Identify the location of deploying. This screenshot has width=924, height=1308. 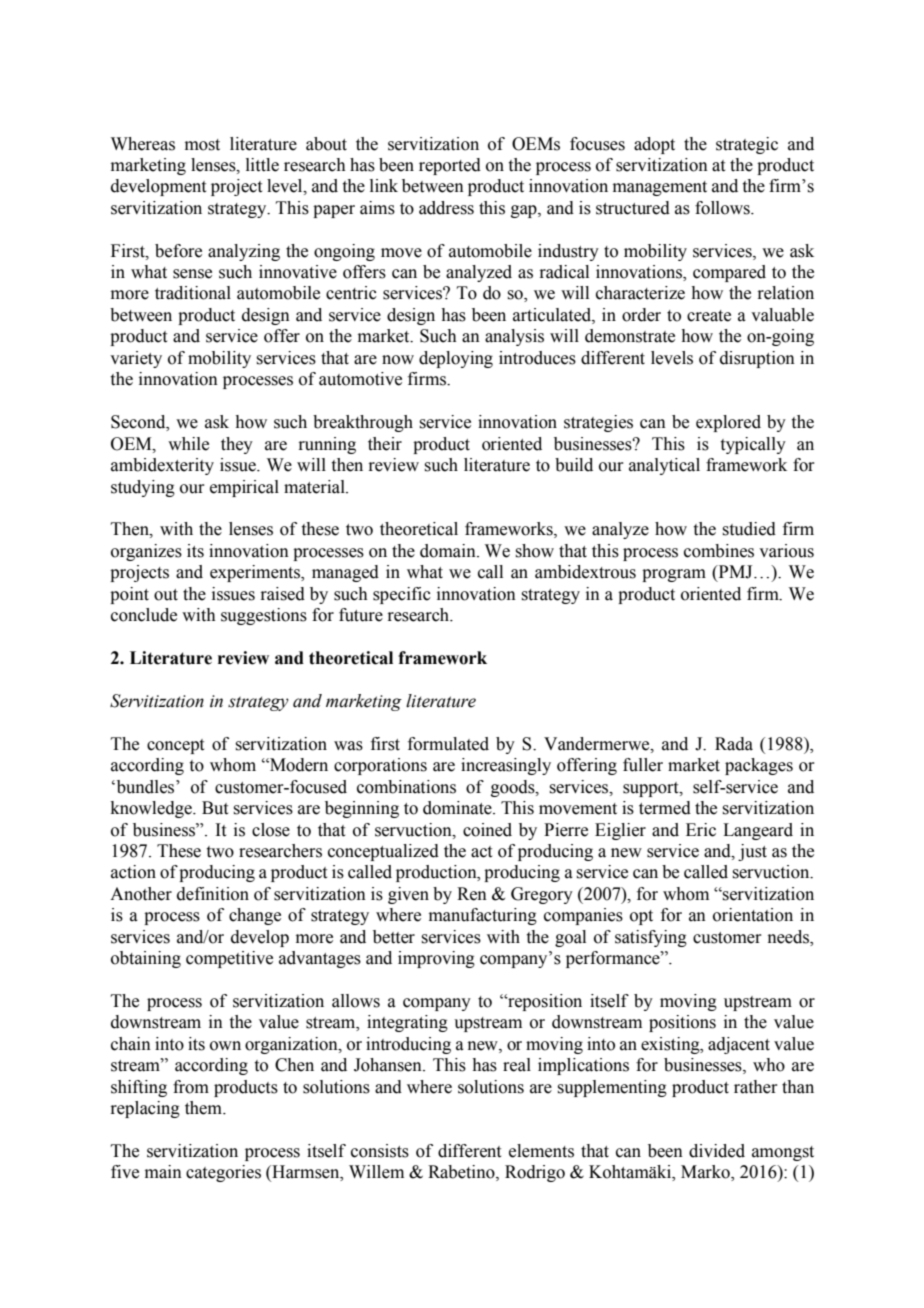
(456, 359).
